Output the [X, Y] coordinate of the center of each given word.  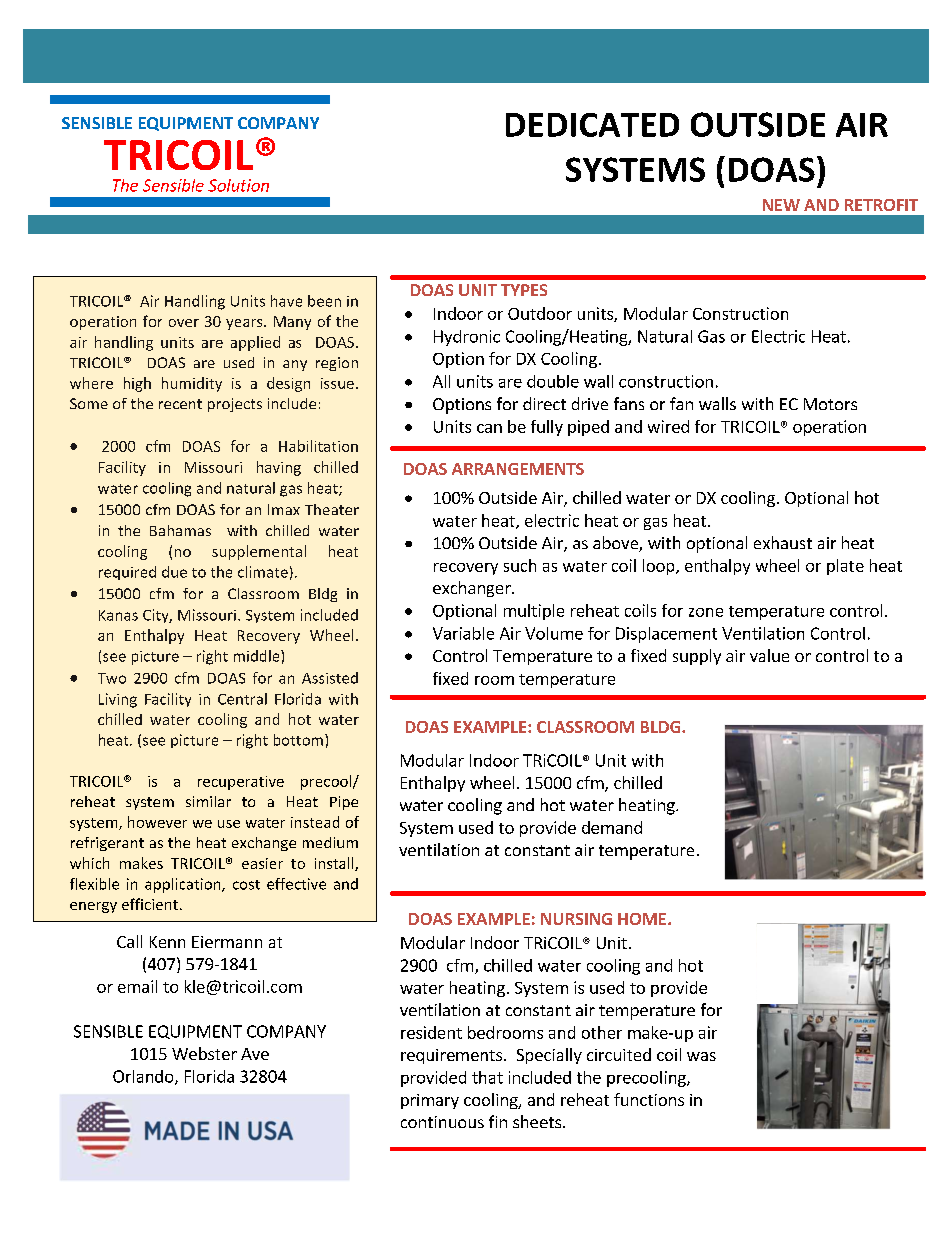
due [174, 572]
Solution [238, 185]
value [769, 655]
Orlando [144, 1077]
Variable [463, 633]
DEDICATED [592, 125]
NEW [781, 205]
